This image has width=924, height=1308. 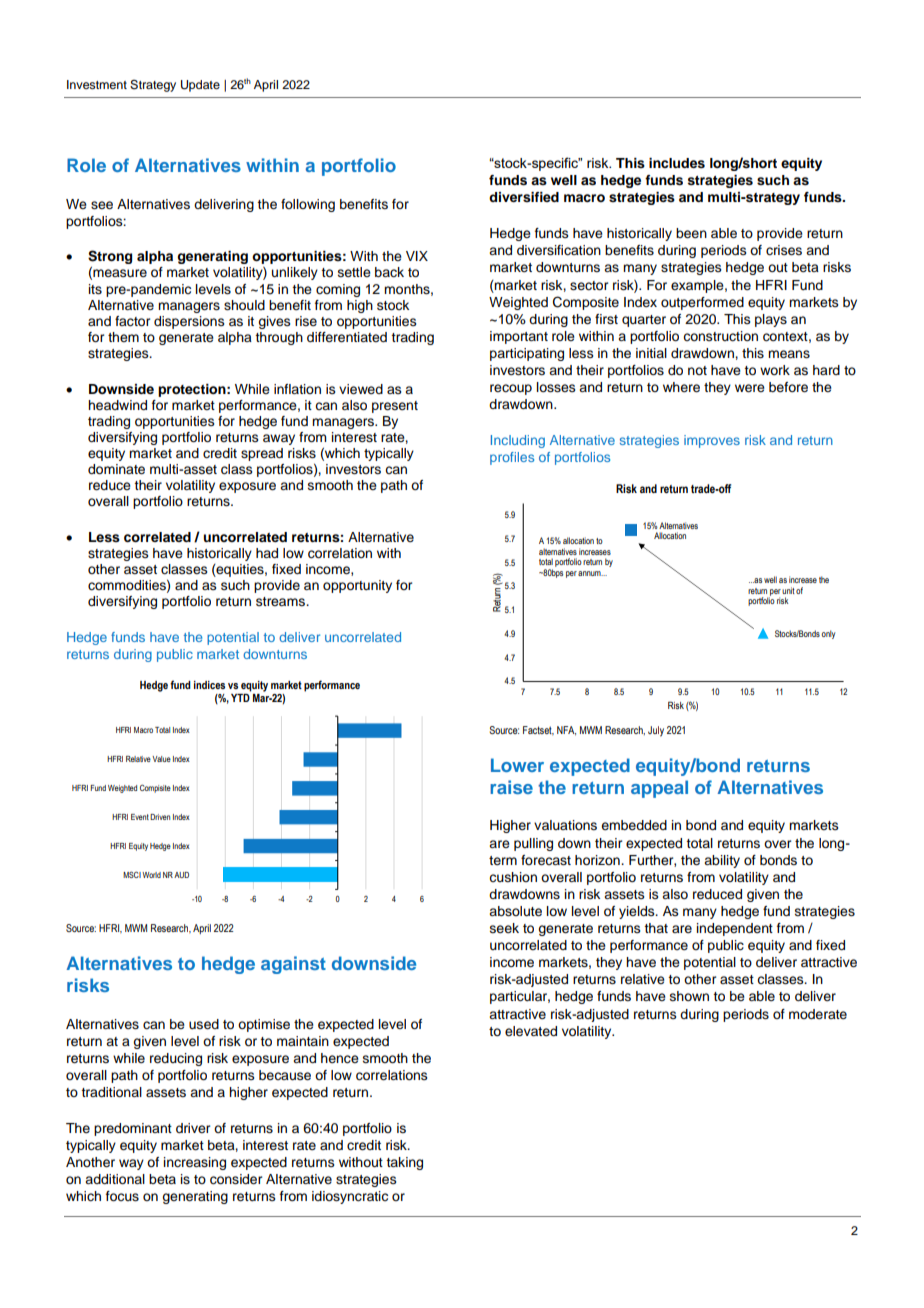 I want to click on dispersions, so click(x=189, y=322).
